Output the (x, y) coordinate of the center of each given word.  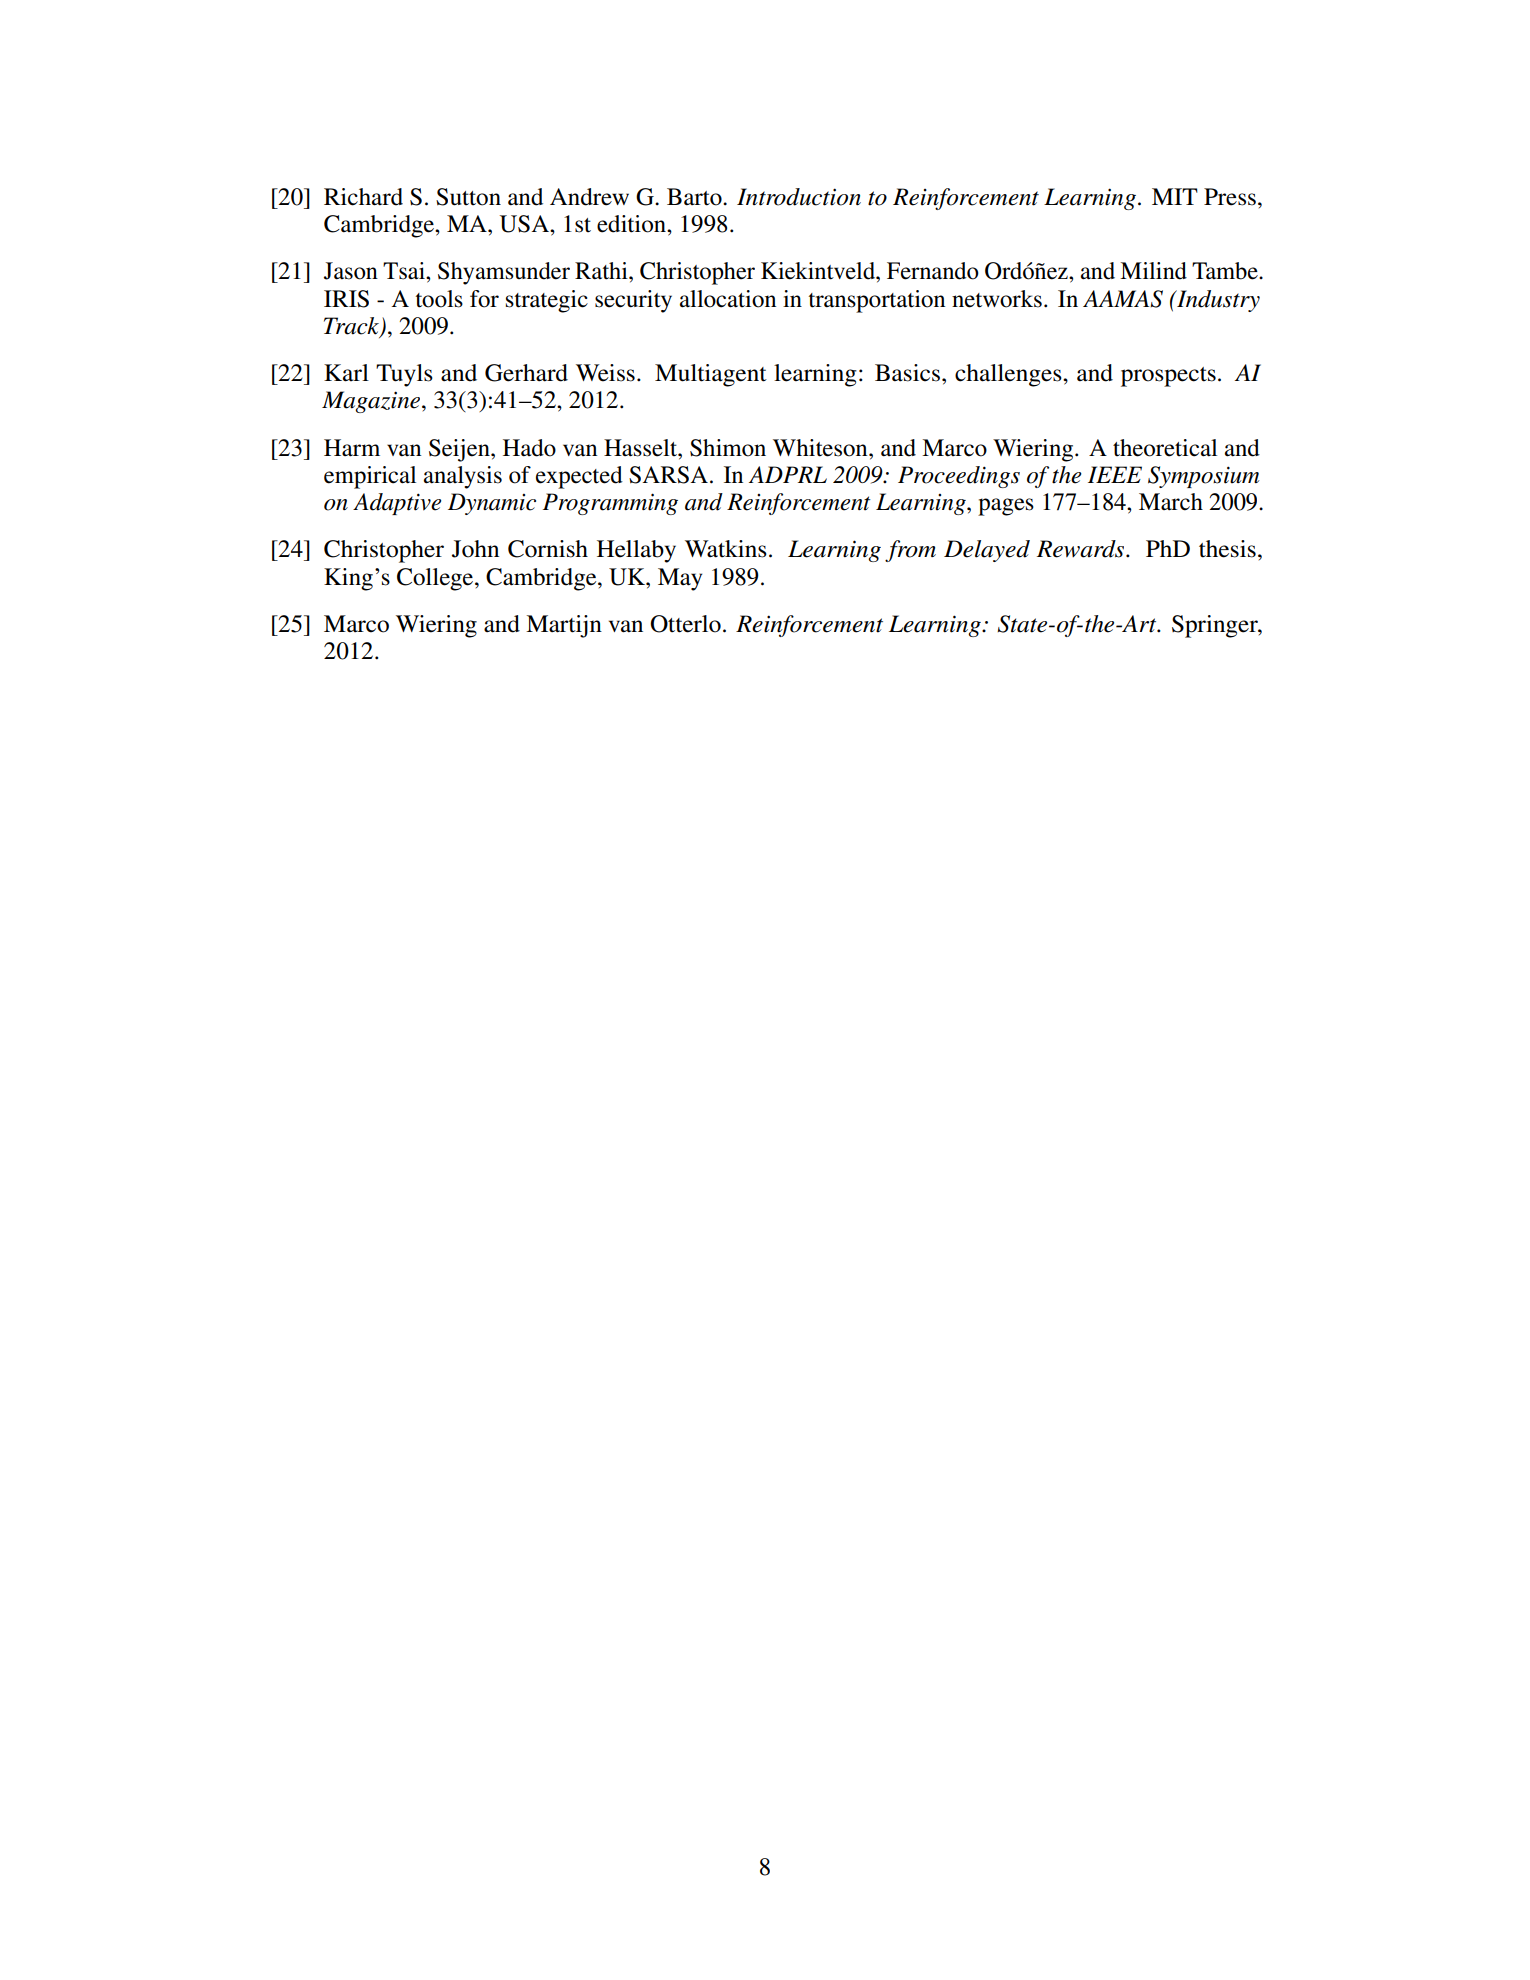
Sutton (468, 197)
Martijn (564, 626)
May (680, 579)
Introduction (799, 197)
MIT (1175, 196)
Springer (1216, 626)
